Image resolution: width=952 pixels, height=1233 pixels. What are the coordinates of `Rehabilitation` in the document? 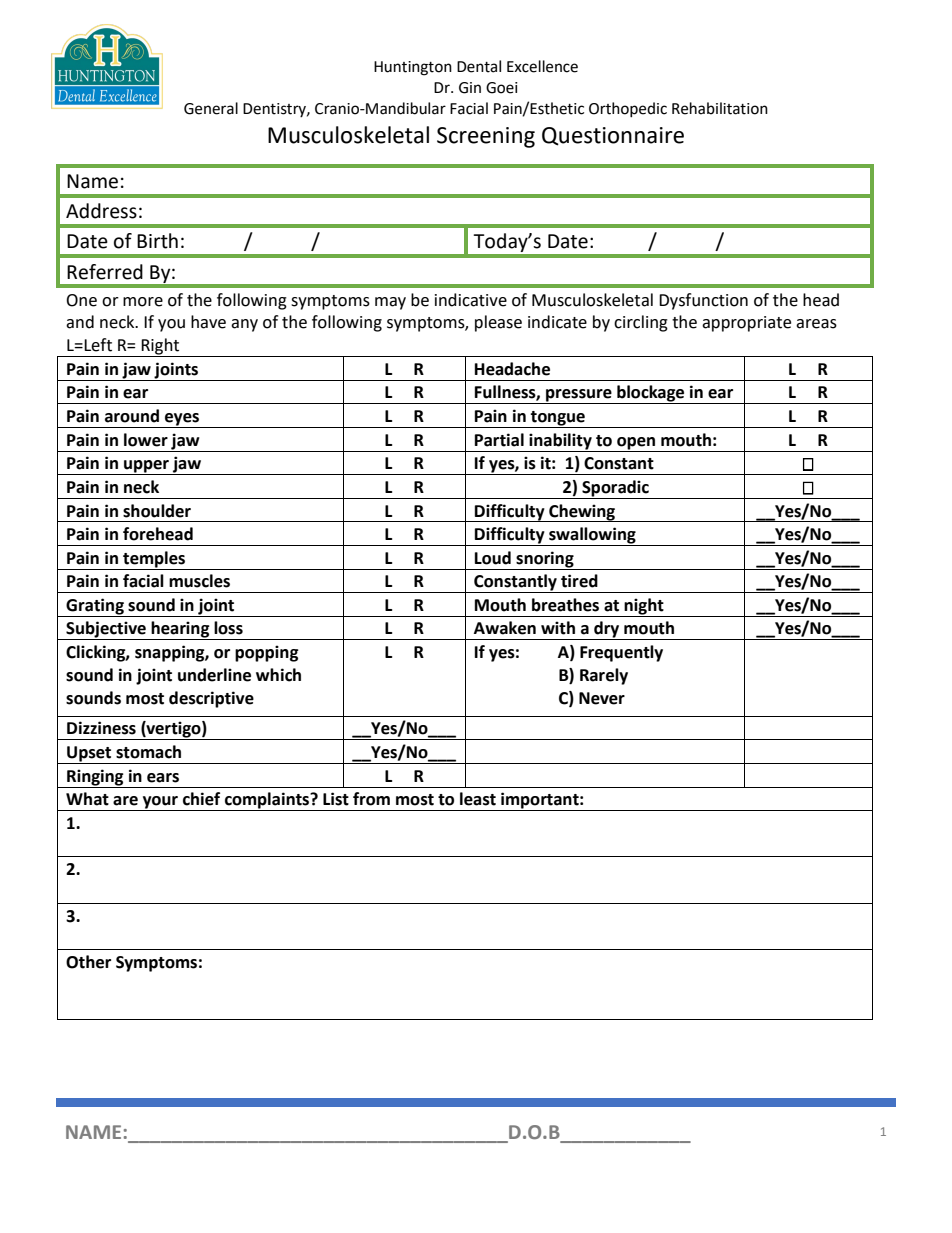 It's located at (720, 108).
